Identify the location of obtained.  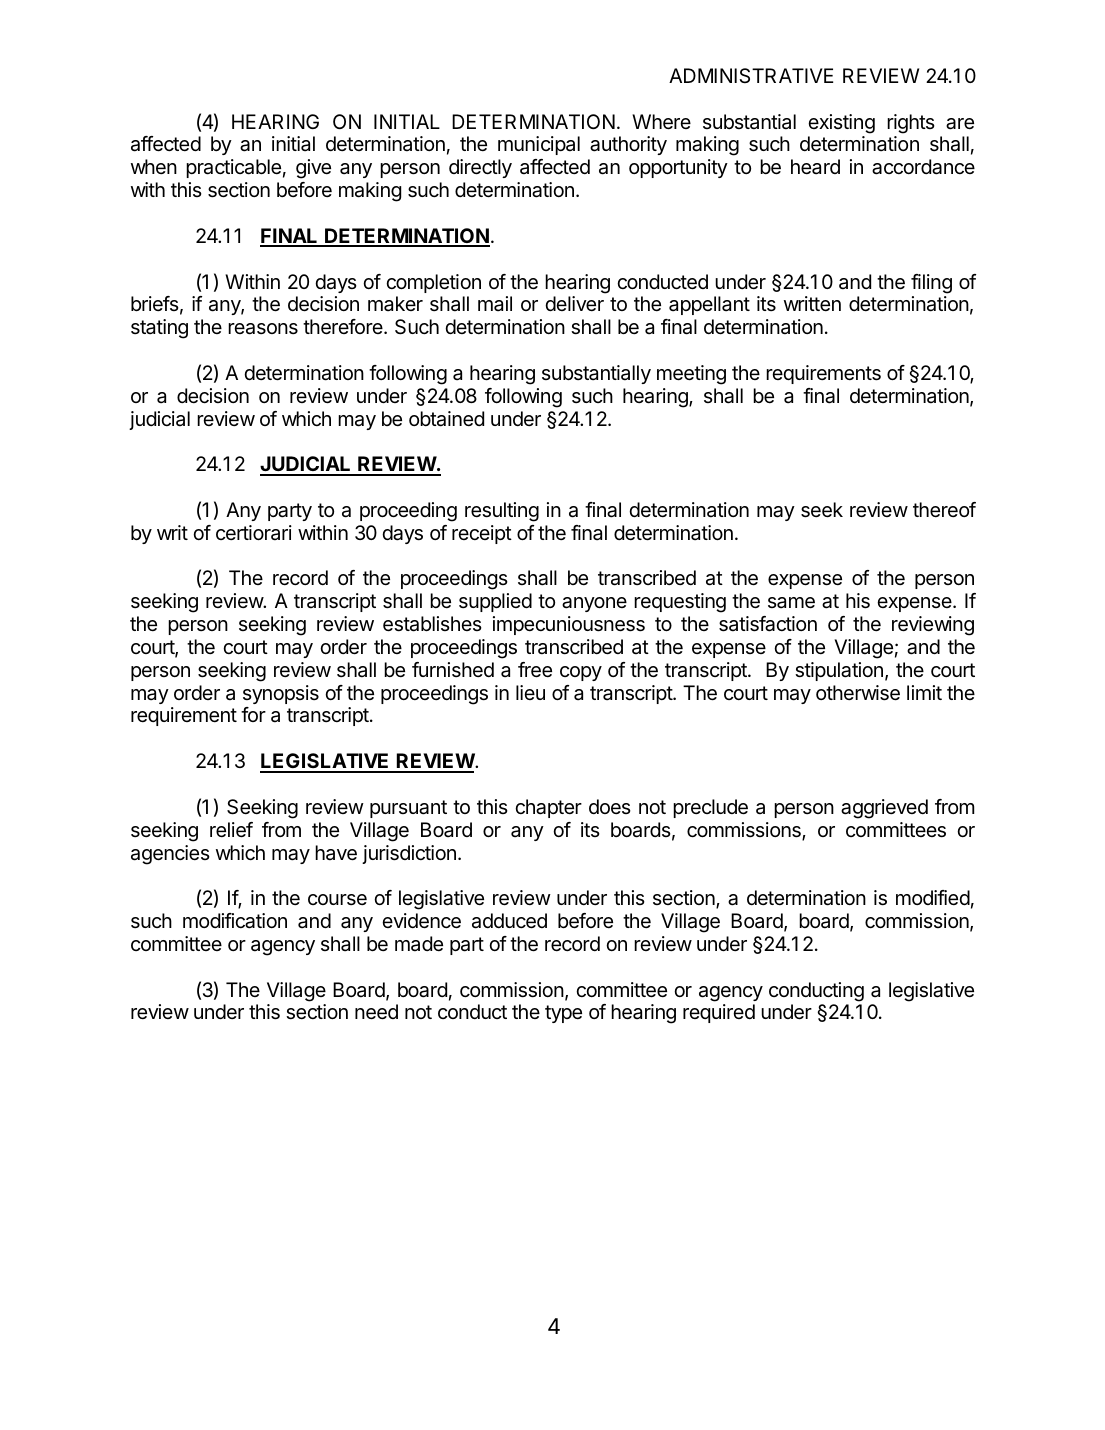
(446, 419).
